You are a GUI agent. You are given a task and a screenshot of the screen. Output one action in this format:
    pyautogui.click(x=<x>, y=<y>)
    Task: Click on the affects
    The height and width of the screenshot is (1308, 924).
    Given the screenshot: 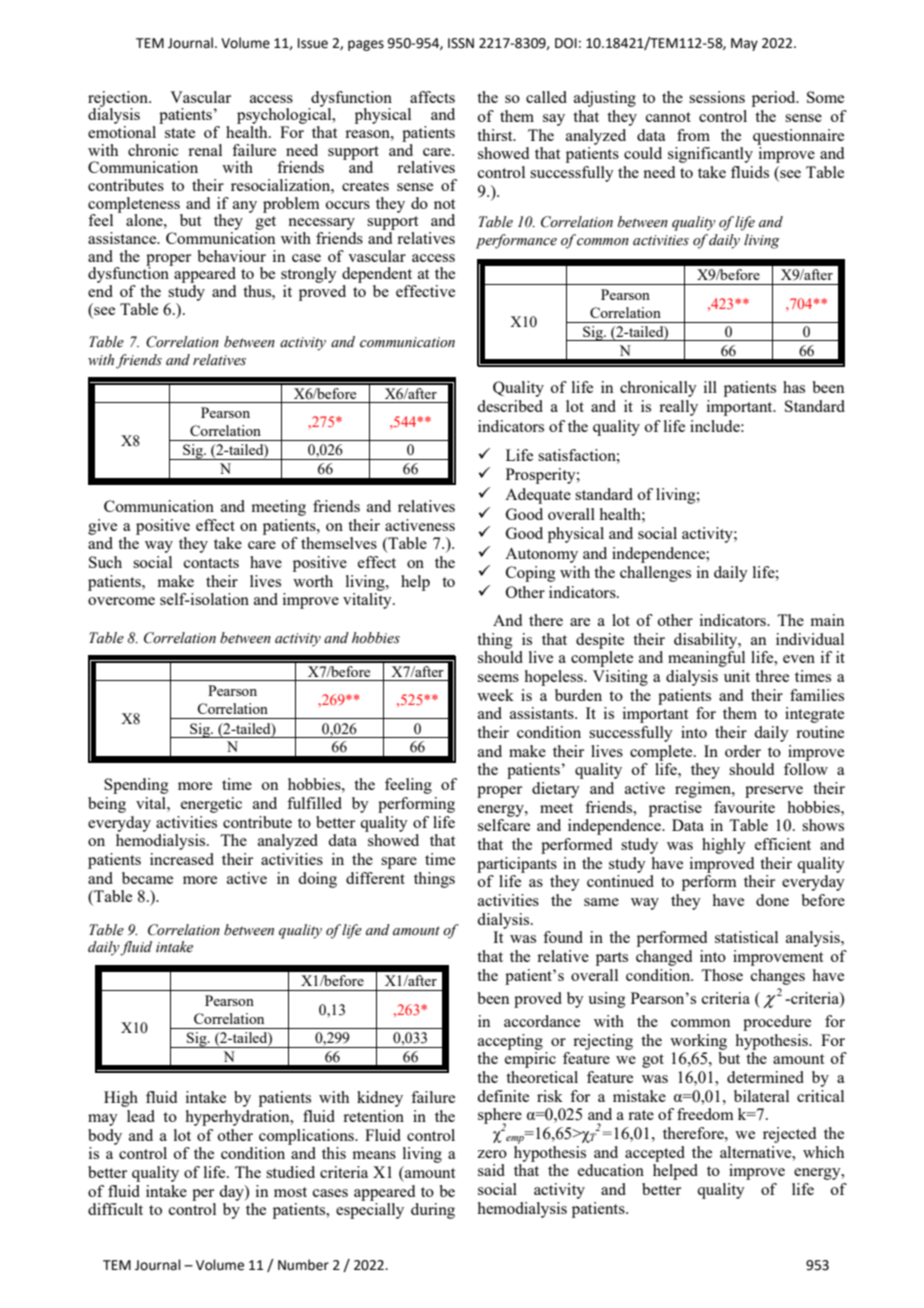 What is the action you would take?
    pyautogui.click(x=432, y=97)
